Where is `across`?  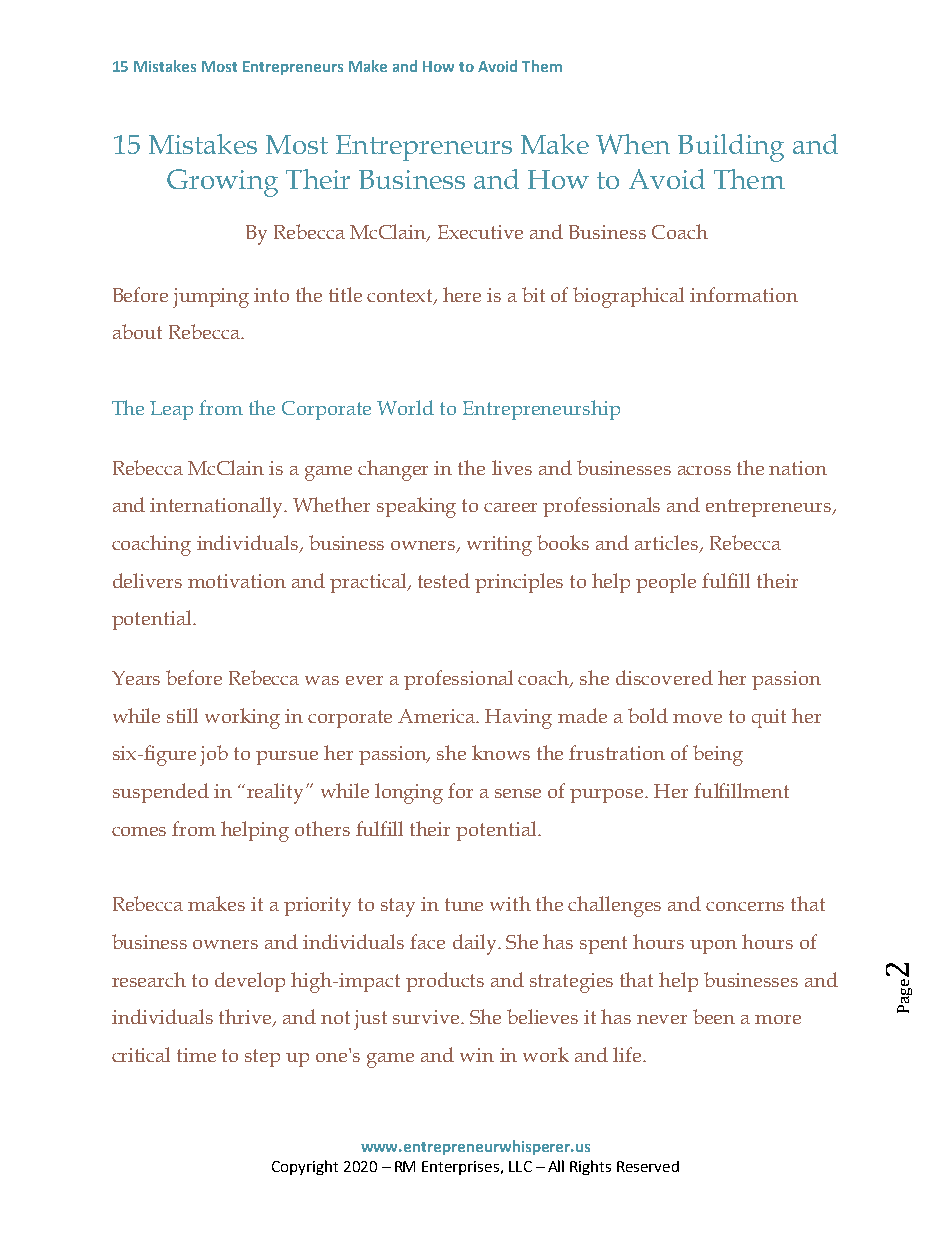
across is located at coordinates (704, 470).
